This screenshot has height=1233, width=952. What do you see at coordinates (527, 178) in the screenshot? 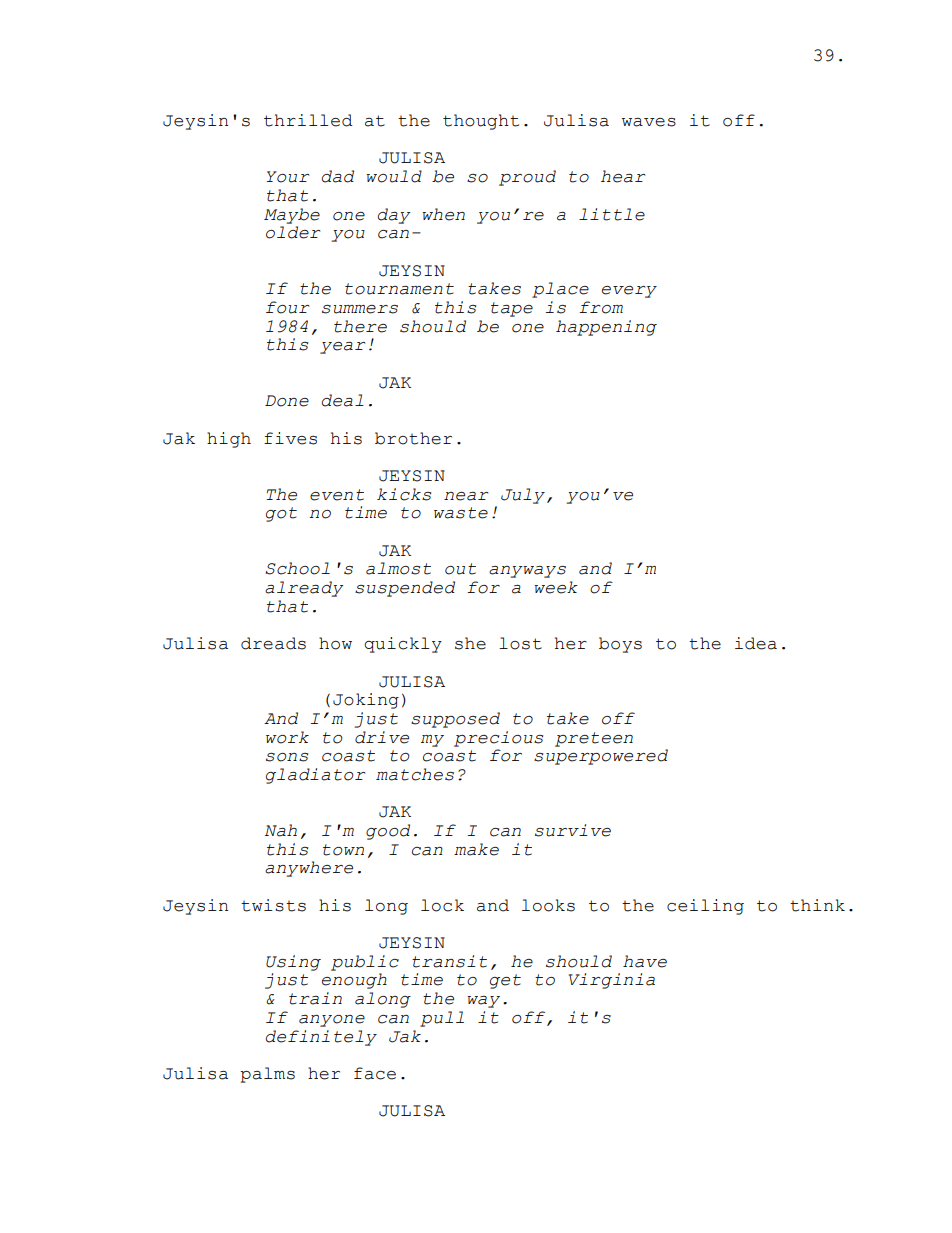
I see `proud` at bounding box center [527, 178].
